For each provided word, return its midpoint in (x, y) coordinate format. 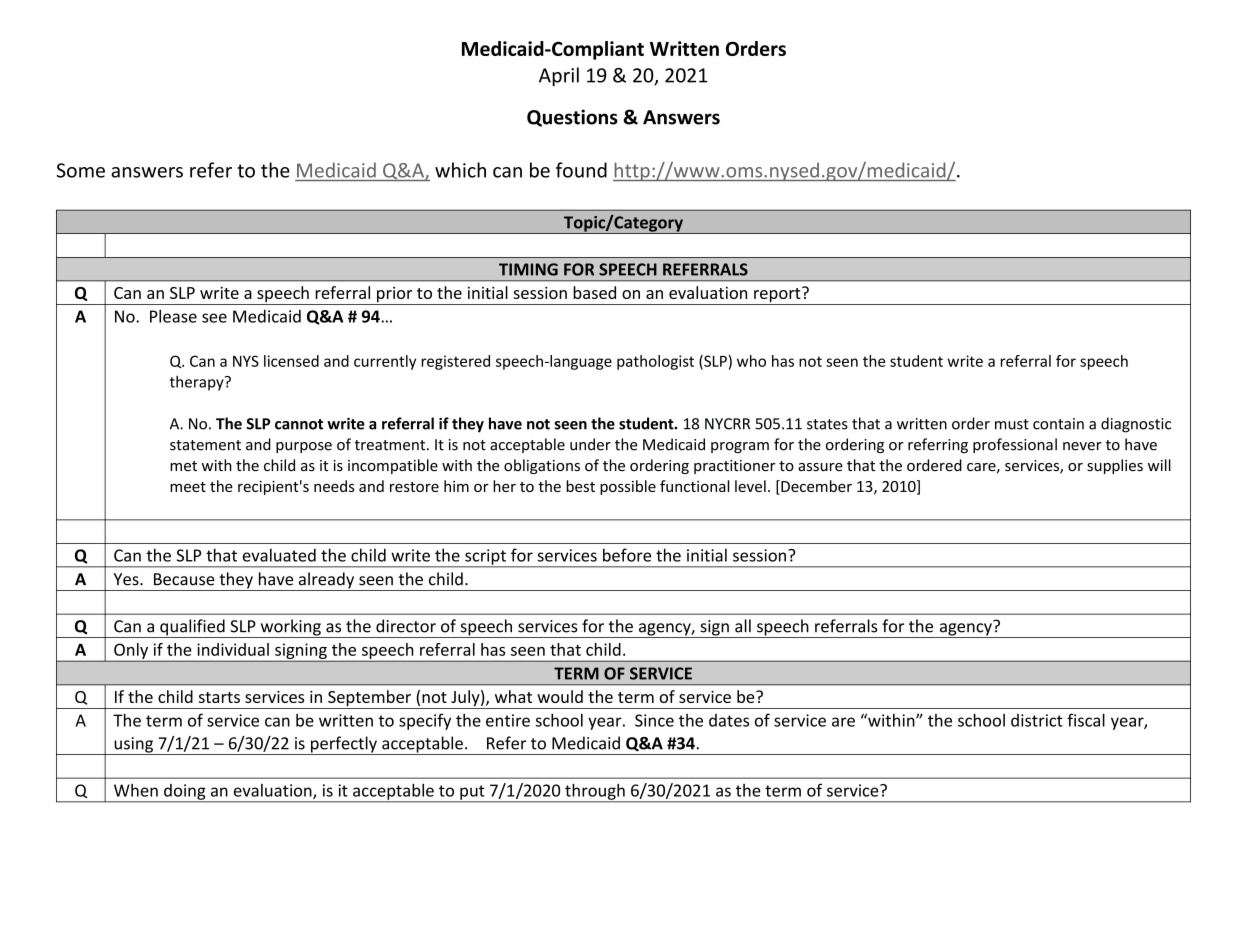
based (594, 292)
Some (81, 170)
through (595, 792)
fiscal (1086, 720)
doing (185, 793)
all (743, 626)
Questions (572, 118)
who (751, 361)
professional (1015, 445)
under (590, 444)
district (1037, 720)
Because (184, 579)
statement (205, 445)
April (559, 76)
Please (173, 316)
